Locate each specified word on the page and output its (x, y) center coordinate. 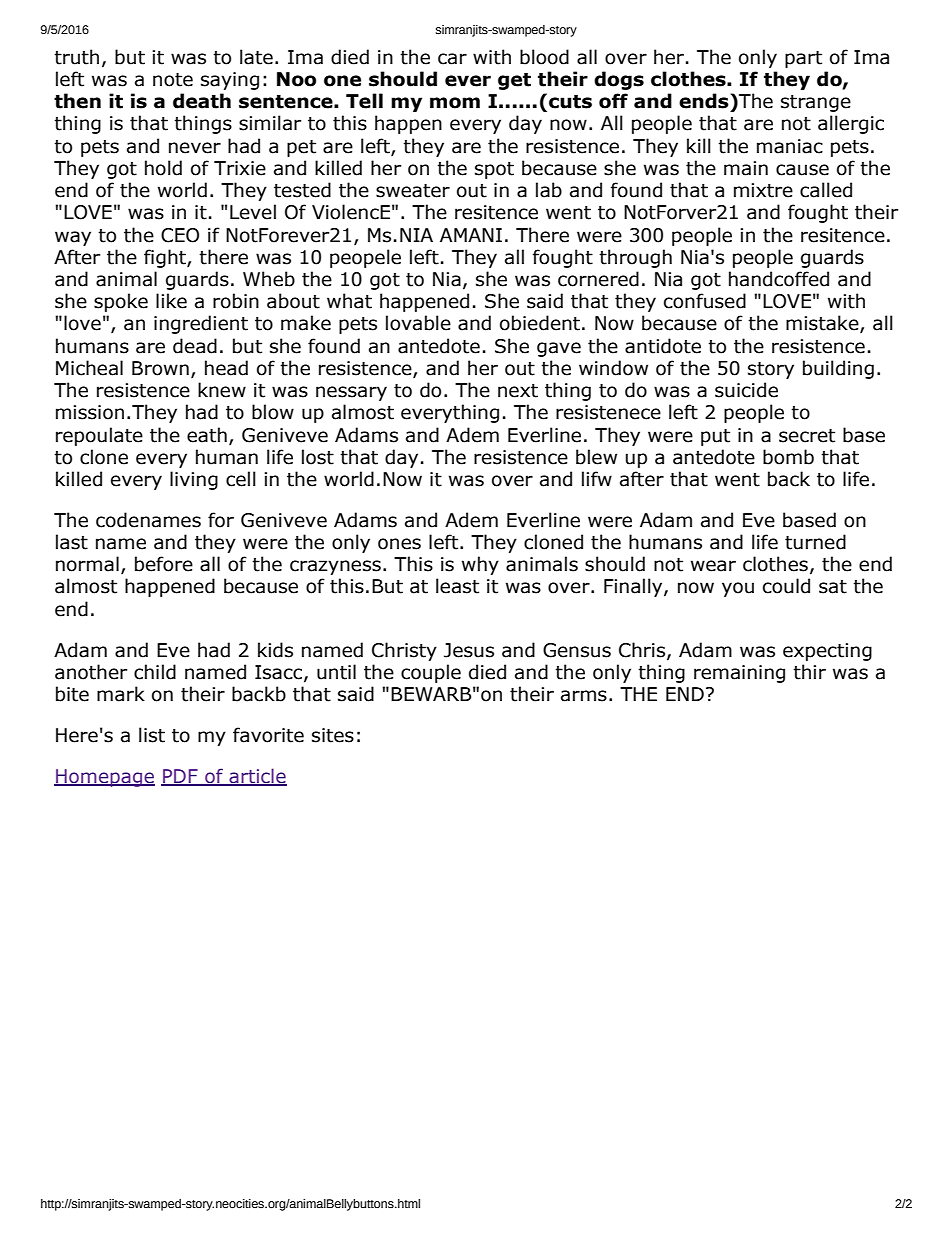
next (518, 391)
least (457, 586)
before (164, 564)
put (715, 437)
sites (333, 735)
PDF (180, 777)
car (452, 59)
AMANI (471, 235)
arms (584, 696)
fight (166, 258)
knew (222, 390)
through (635, 258)
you (738, 589)
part (803, 59)
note (173, 80)
